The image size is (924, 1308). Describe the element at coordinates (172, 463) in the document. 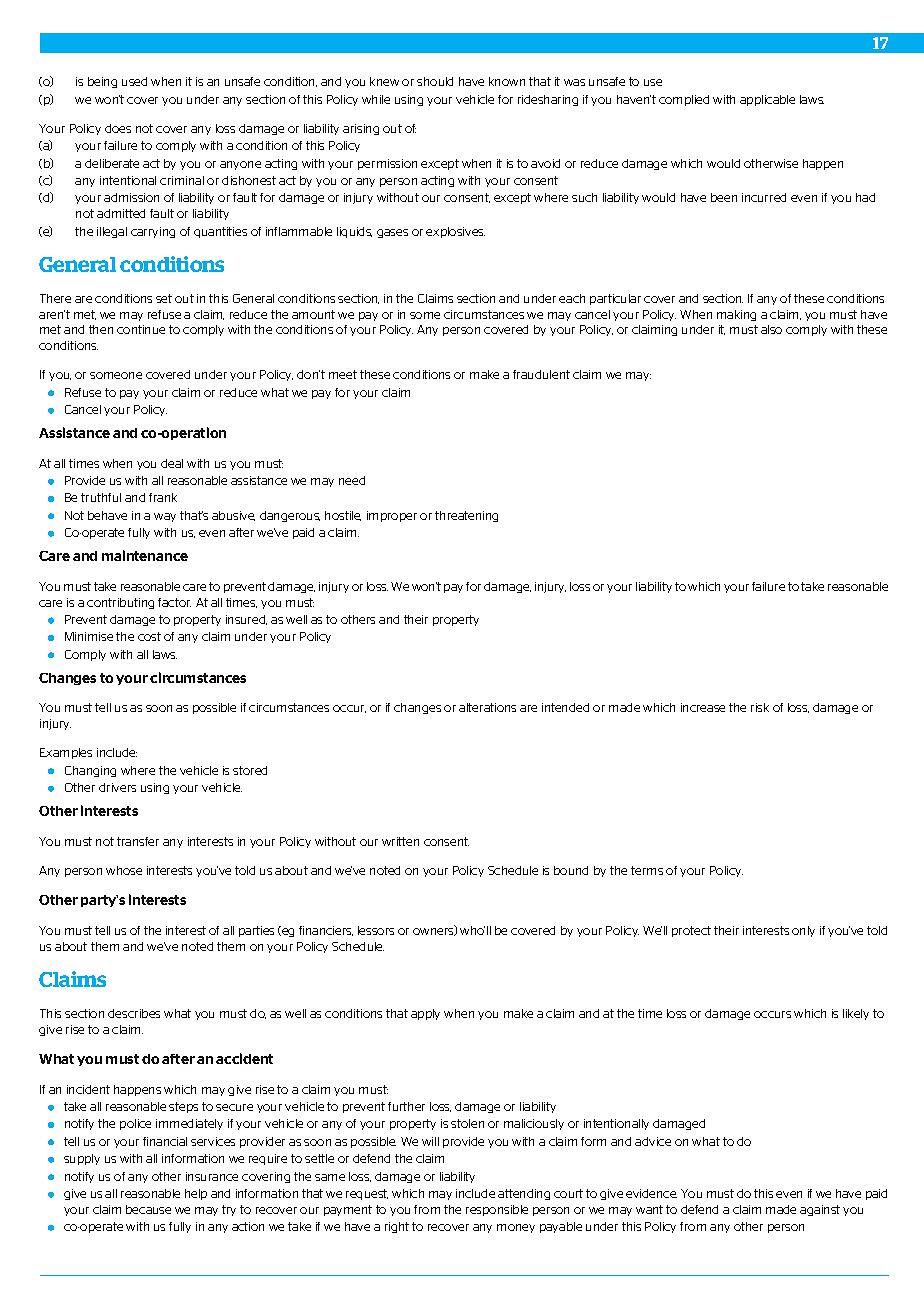

I see `deal` at that location.
